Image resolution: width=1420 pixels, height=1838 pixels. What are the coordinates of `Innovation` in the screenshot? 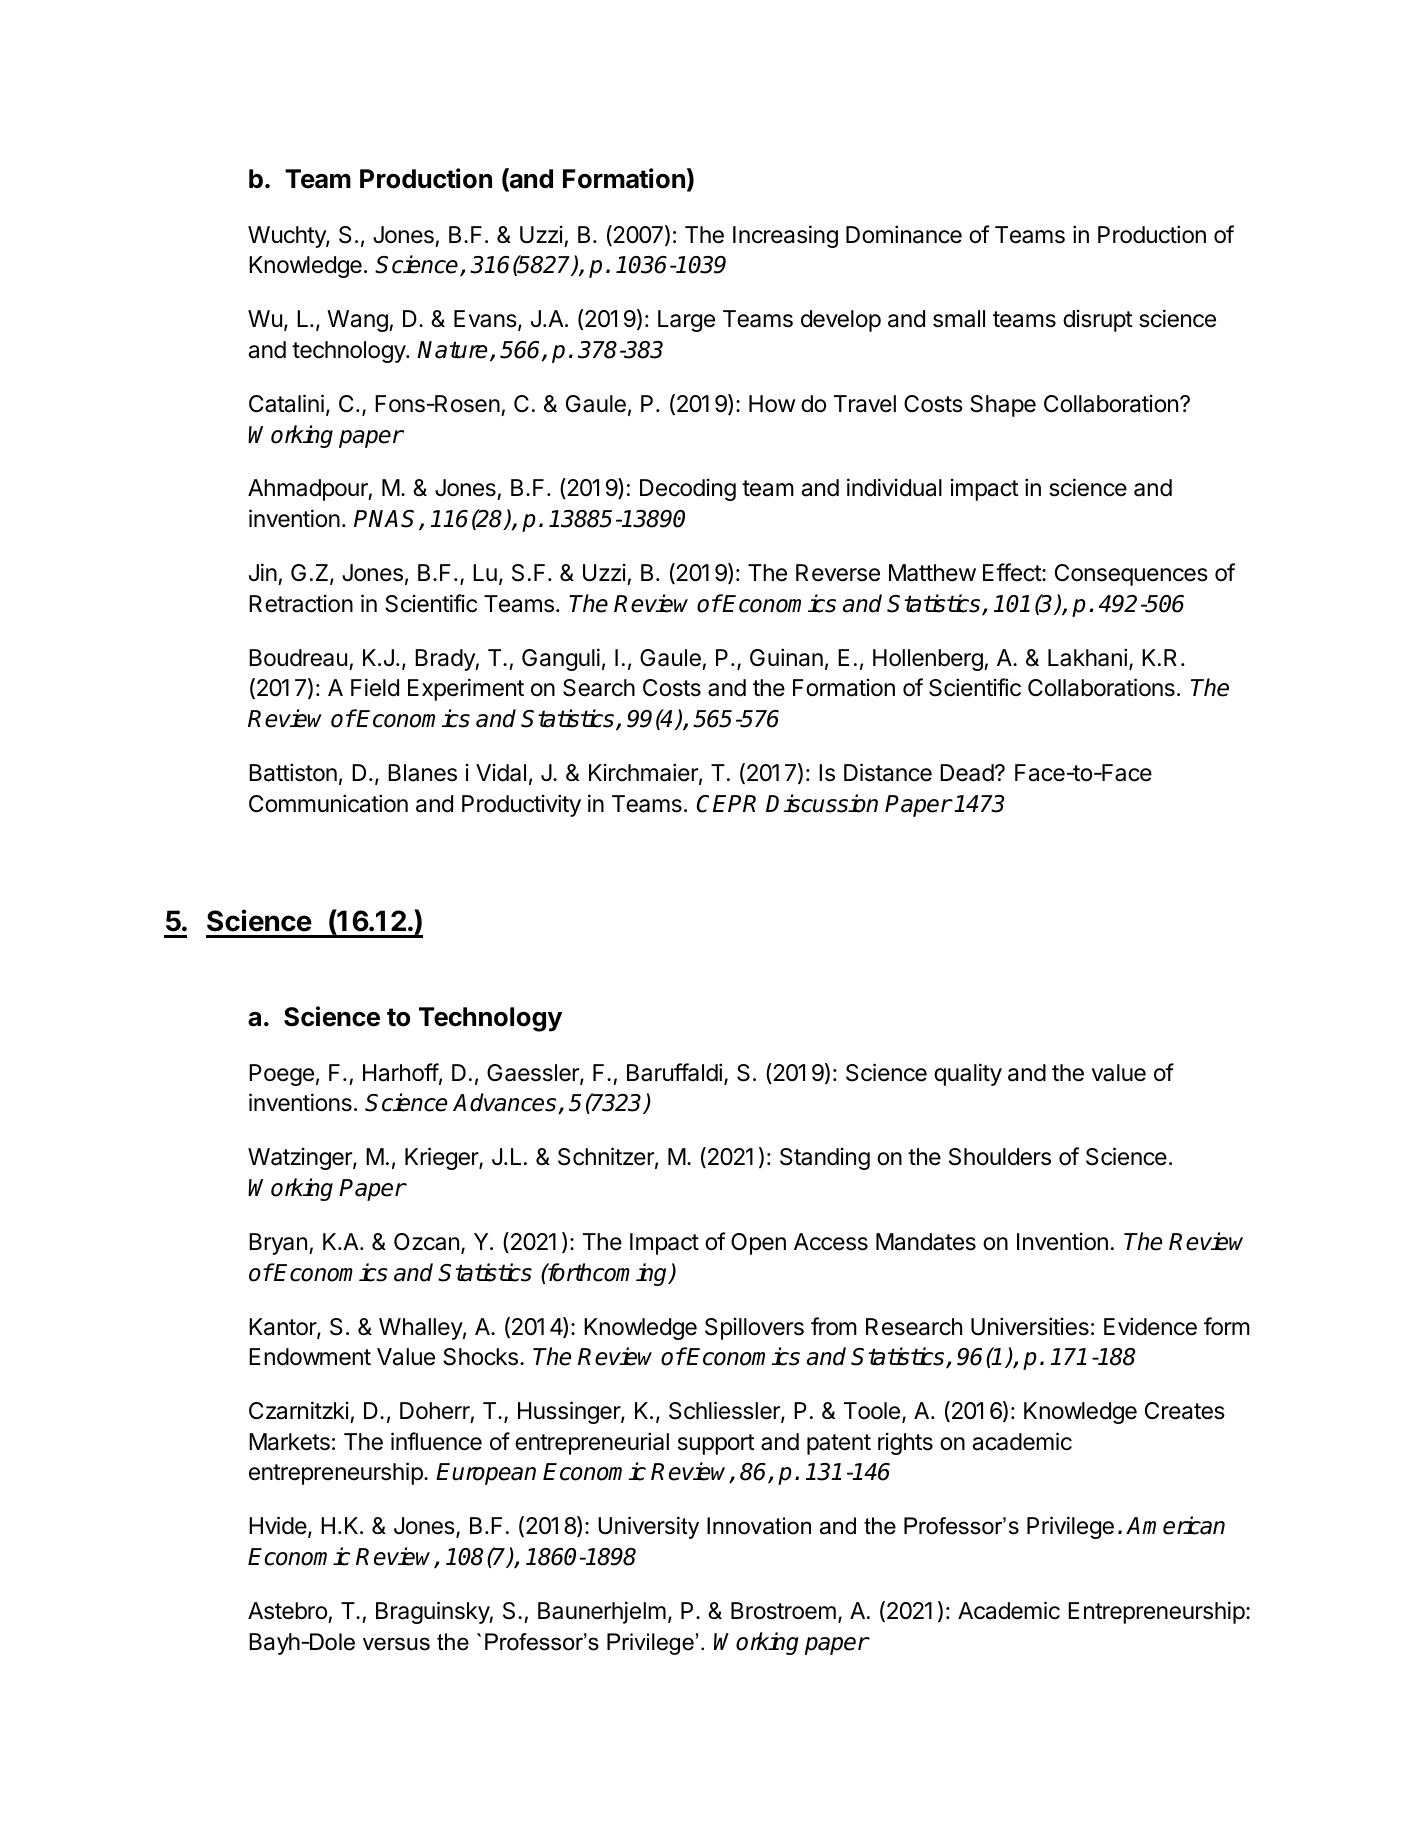 It's located at (759, 1526).
